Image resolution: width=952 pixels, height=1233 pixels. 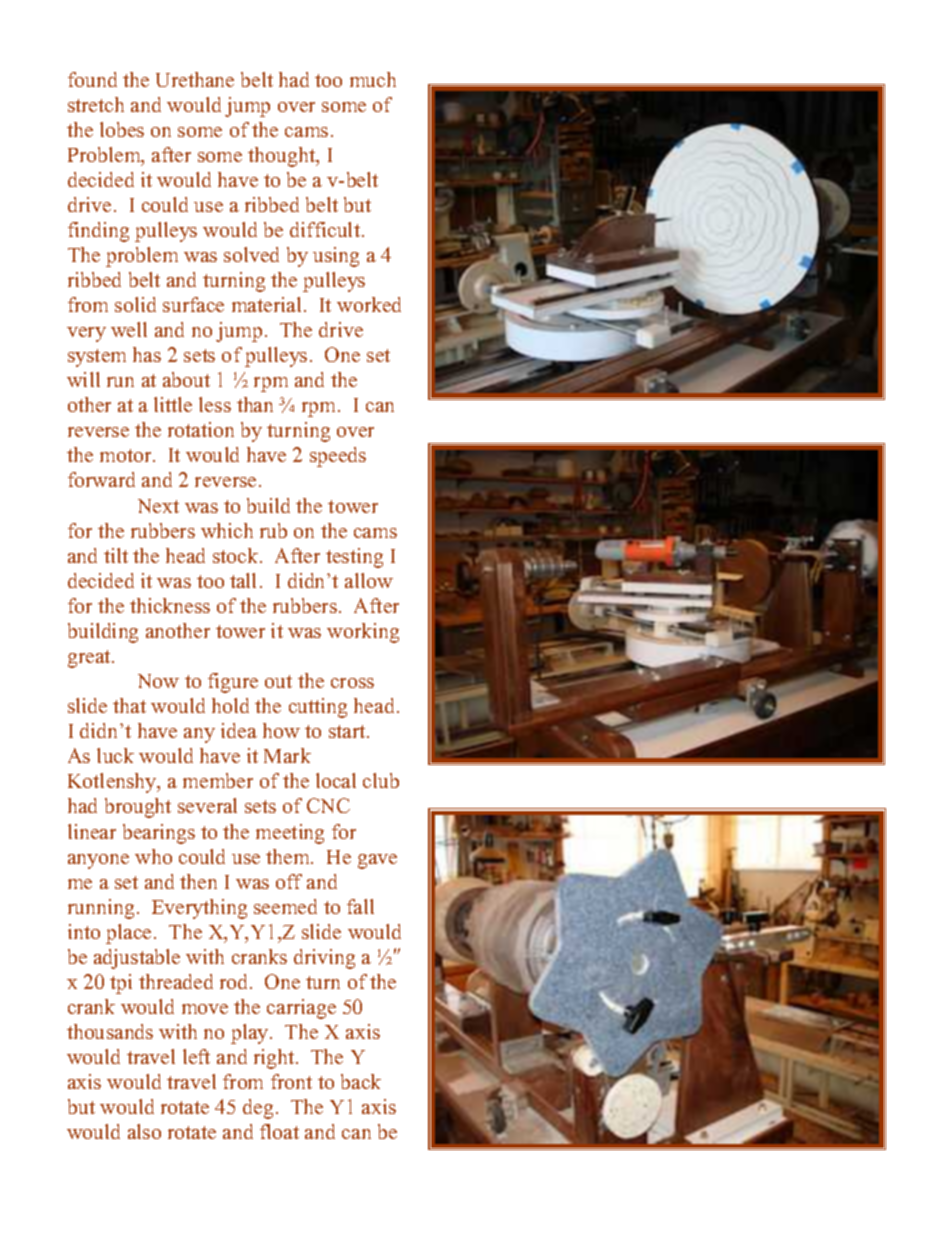 I want to click on that, so click(x=129, y=705).
